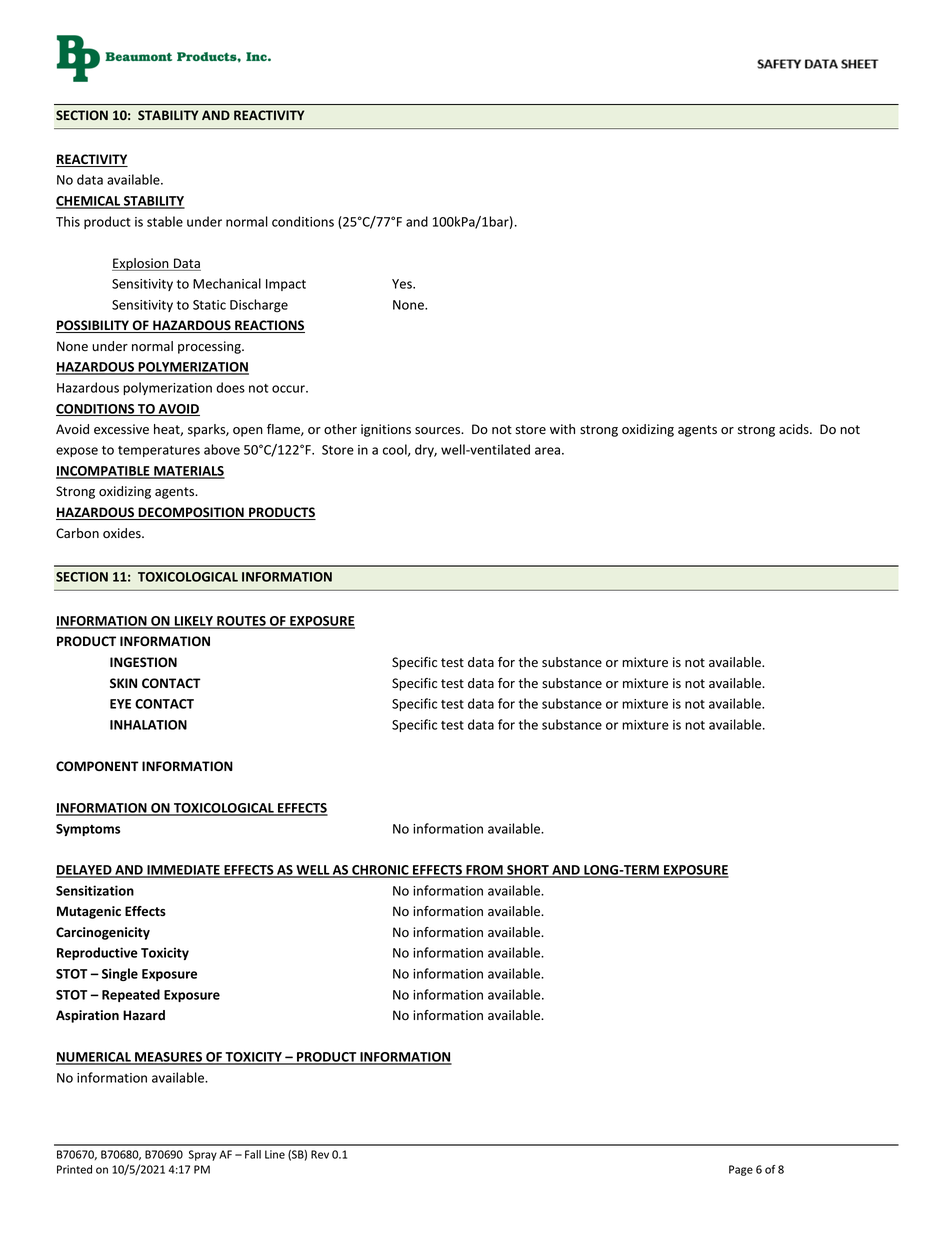 The width and height of the document is (952, 1233). Describe the element at coordinates (528, 871) in the document. I see `SHORT` at that location.
